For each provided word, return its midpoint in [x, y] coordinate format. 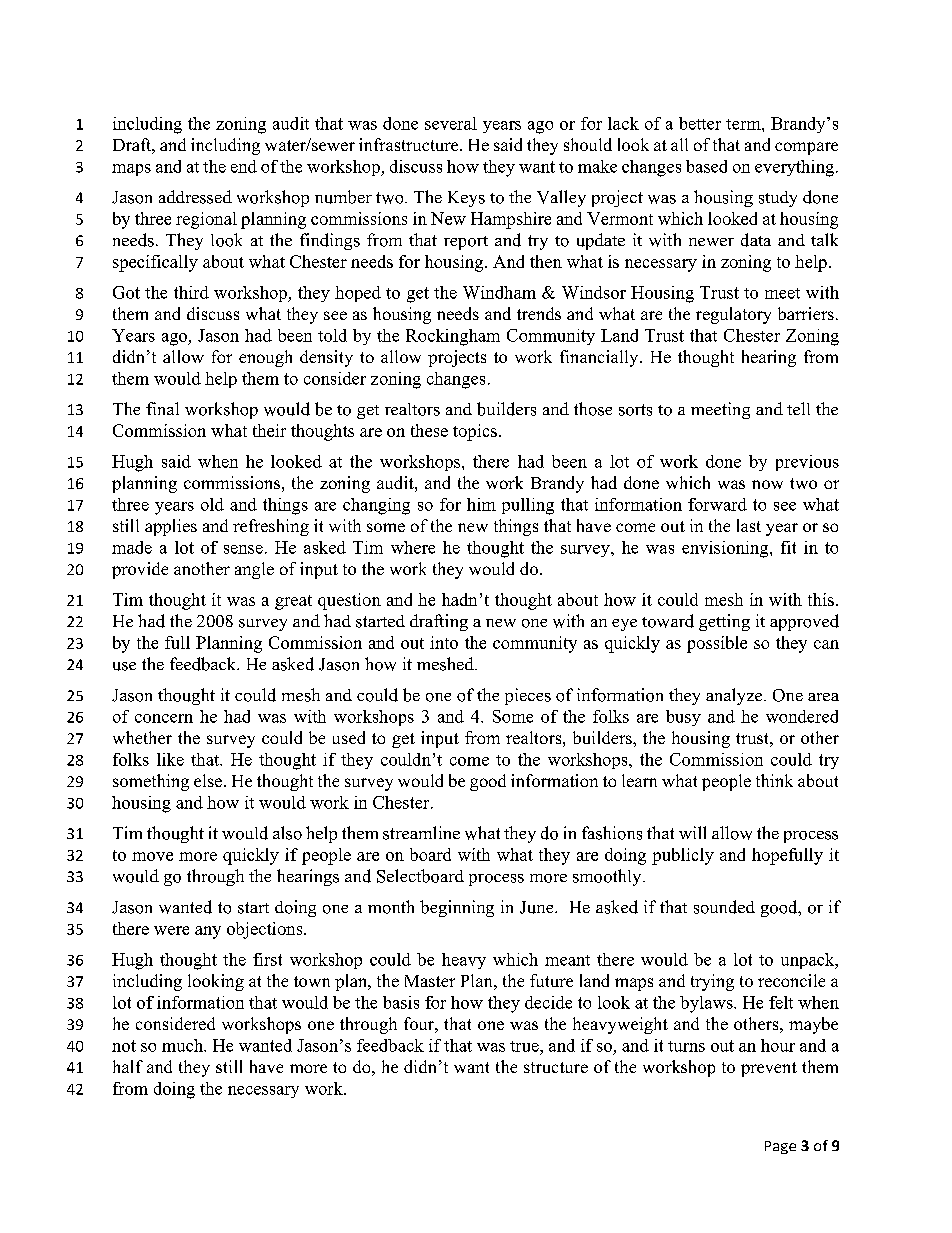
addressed [195, 197]
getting [724, 622]
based [706, 166]
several [451, 123]
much [184, 1045]
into [444, 642]
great [293, 602]
